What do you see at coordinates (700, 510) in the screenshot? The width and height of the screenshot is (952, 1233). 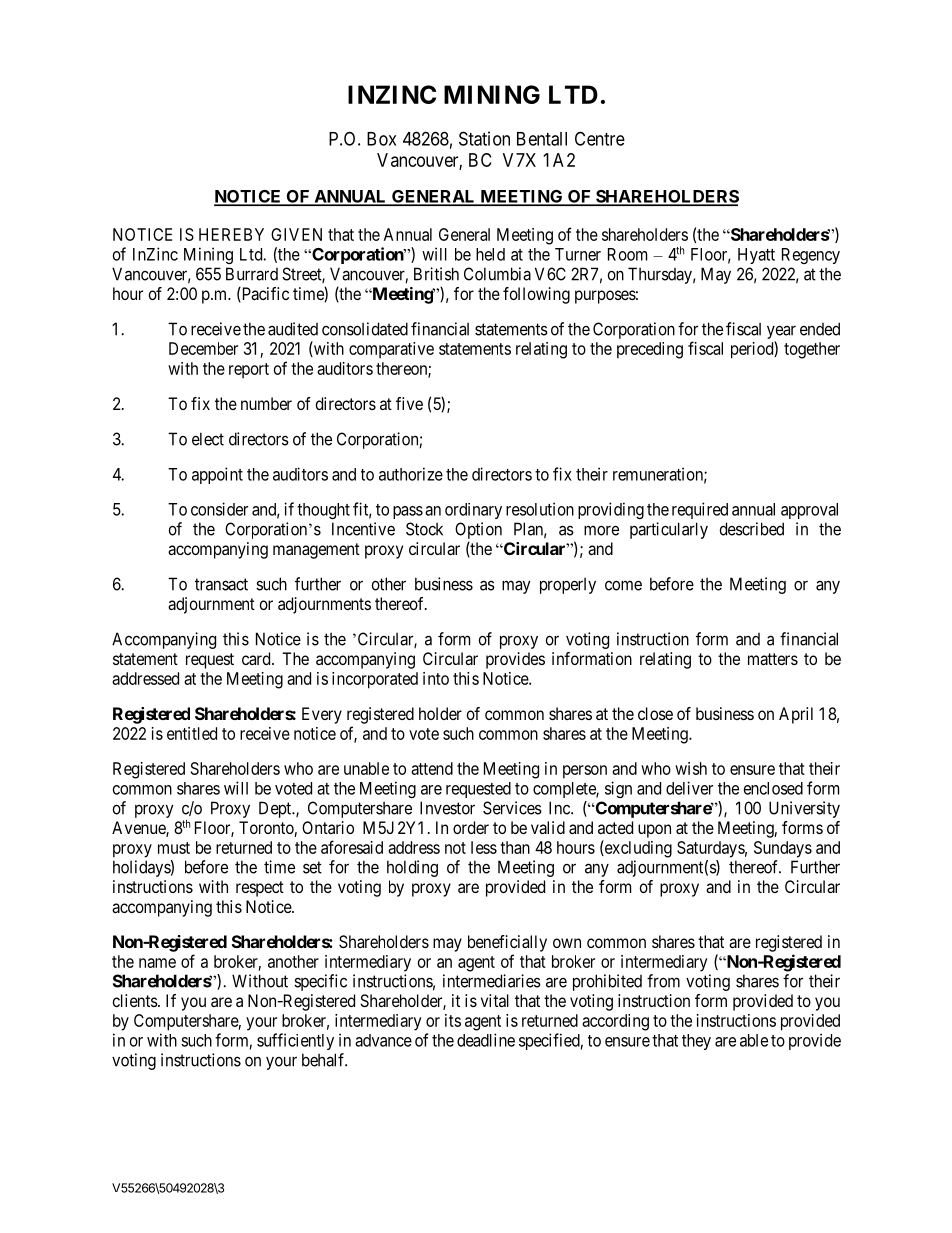 I see `required` at bounding box center [700, 510].
